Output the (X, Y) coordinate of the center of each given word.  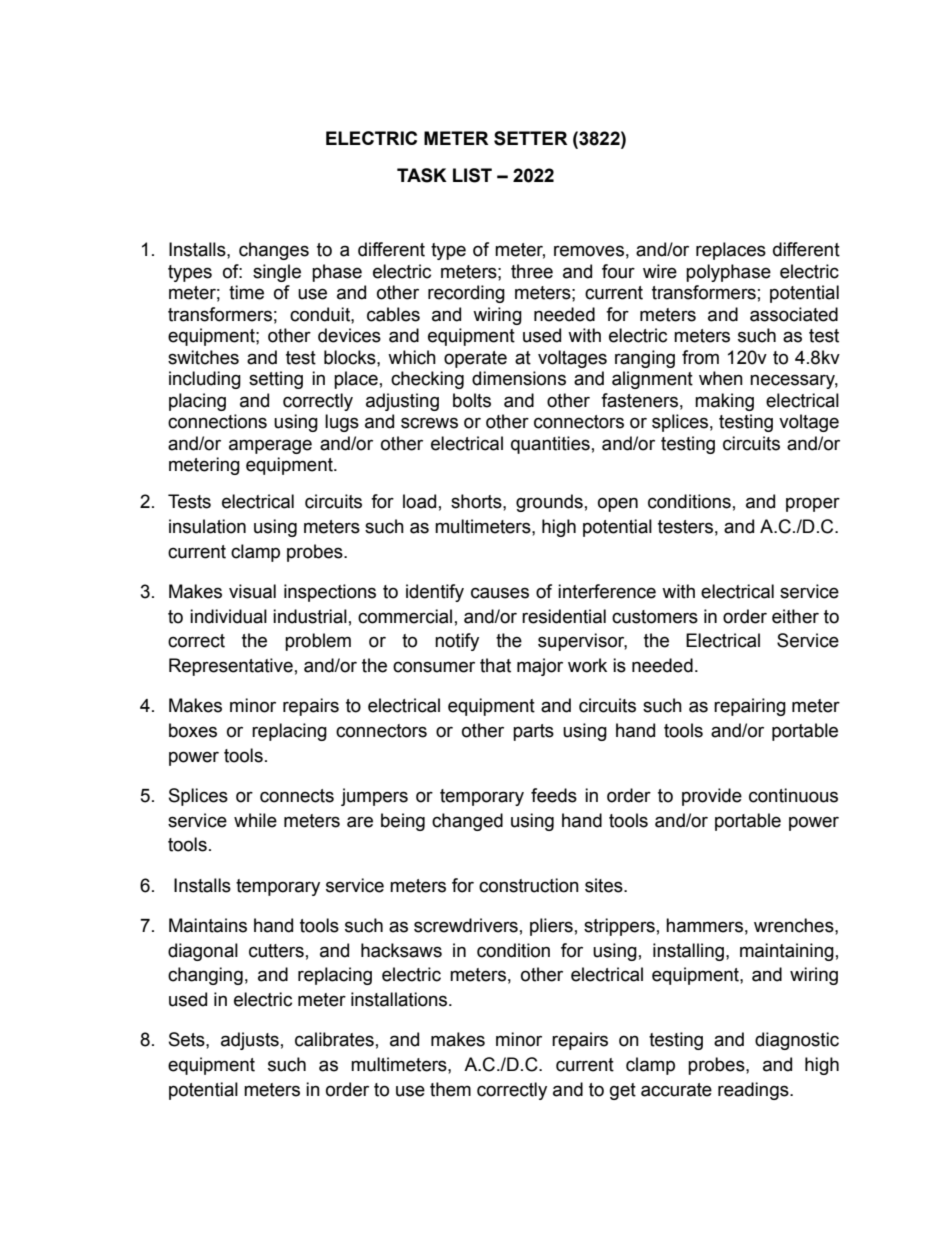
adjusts (250, 1041)
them (450, 1089)
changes (274, 251)
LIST (472, 175)
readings (754, 1091)
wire (660, 271)
